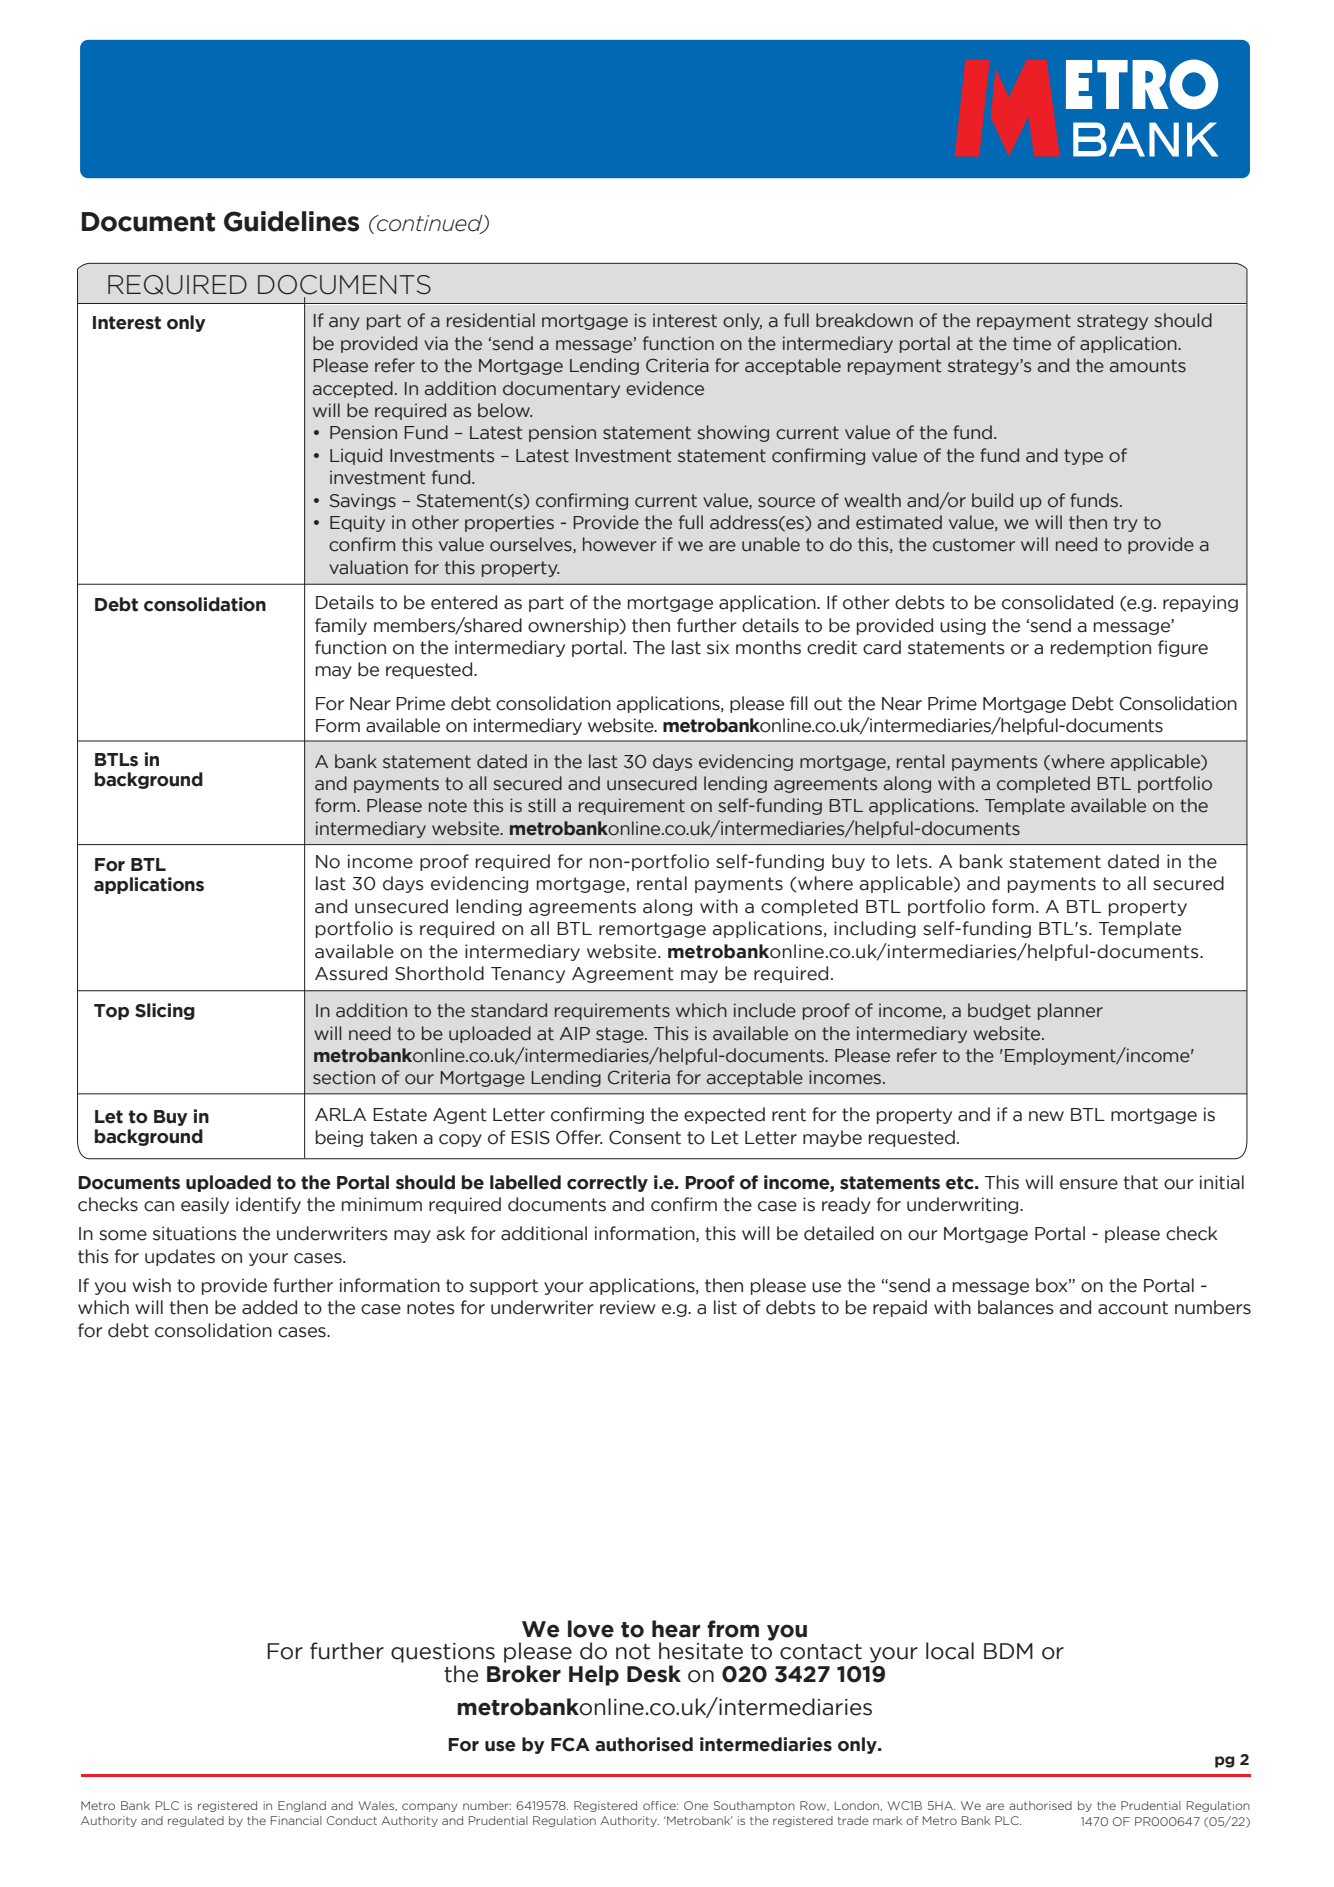 Image resolution: width=1334 pixels, height=1887 pixels. I want to click on Guidelines, so click(291, 221).
